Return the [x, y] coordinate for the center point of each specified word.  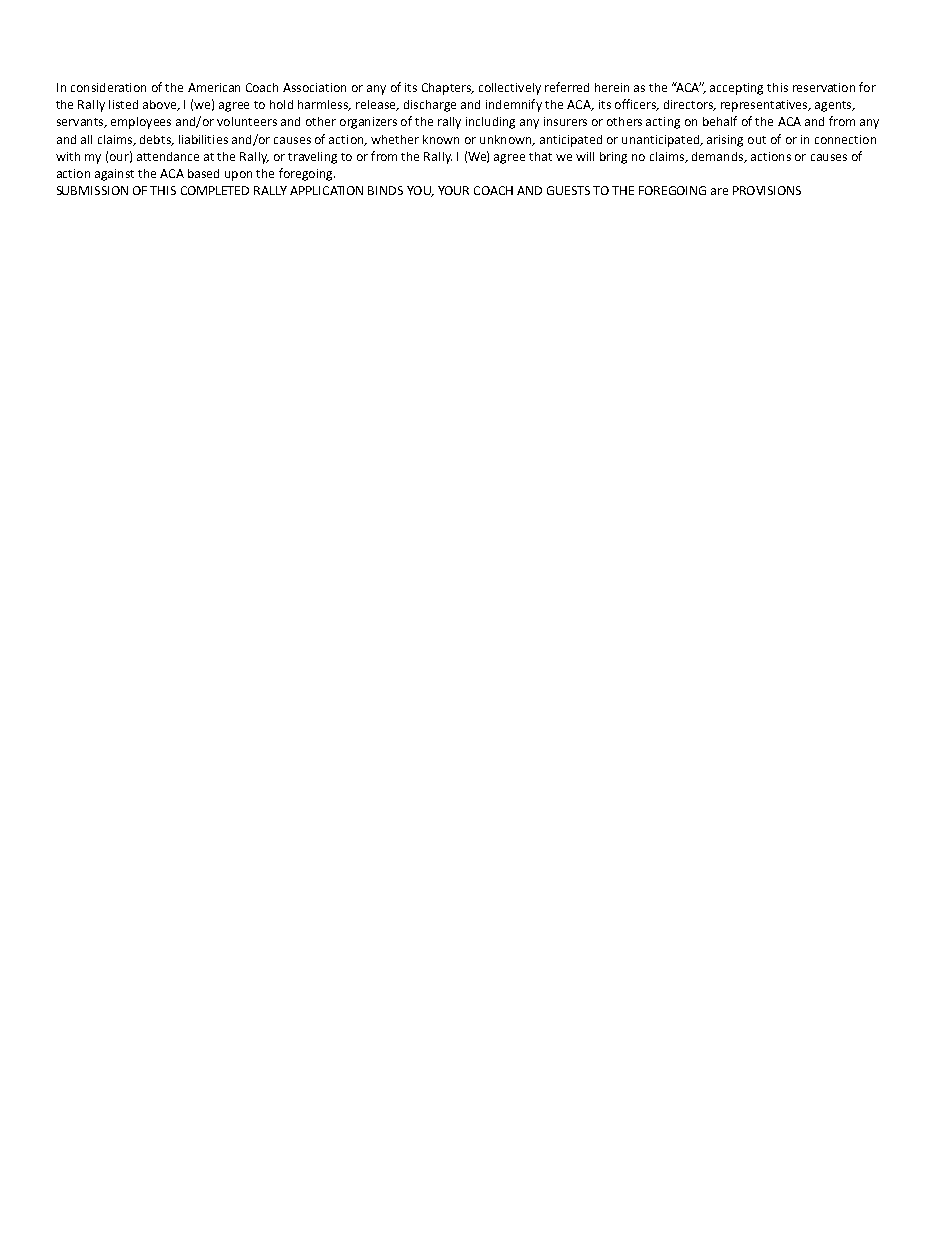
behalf [720, 121]
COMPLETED [215, 190]
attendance [168, 156]
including [490, 123]
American [214, 87]
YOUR [453, 190]
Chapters [447, 89]
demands [719, 157]
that [540, 156]
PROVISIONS [767, 190]
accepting [736, 89]
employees [141, 123]
